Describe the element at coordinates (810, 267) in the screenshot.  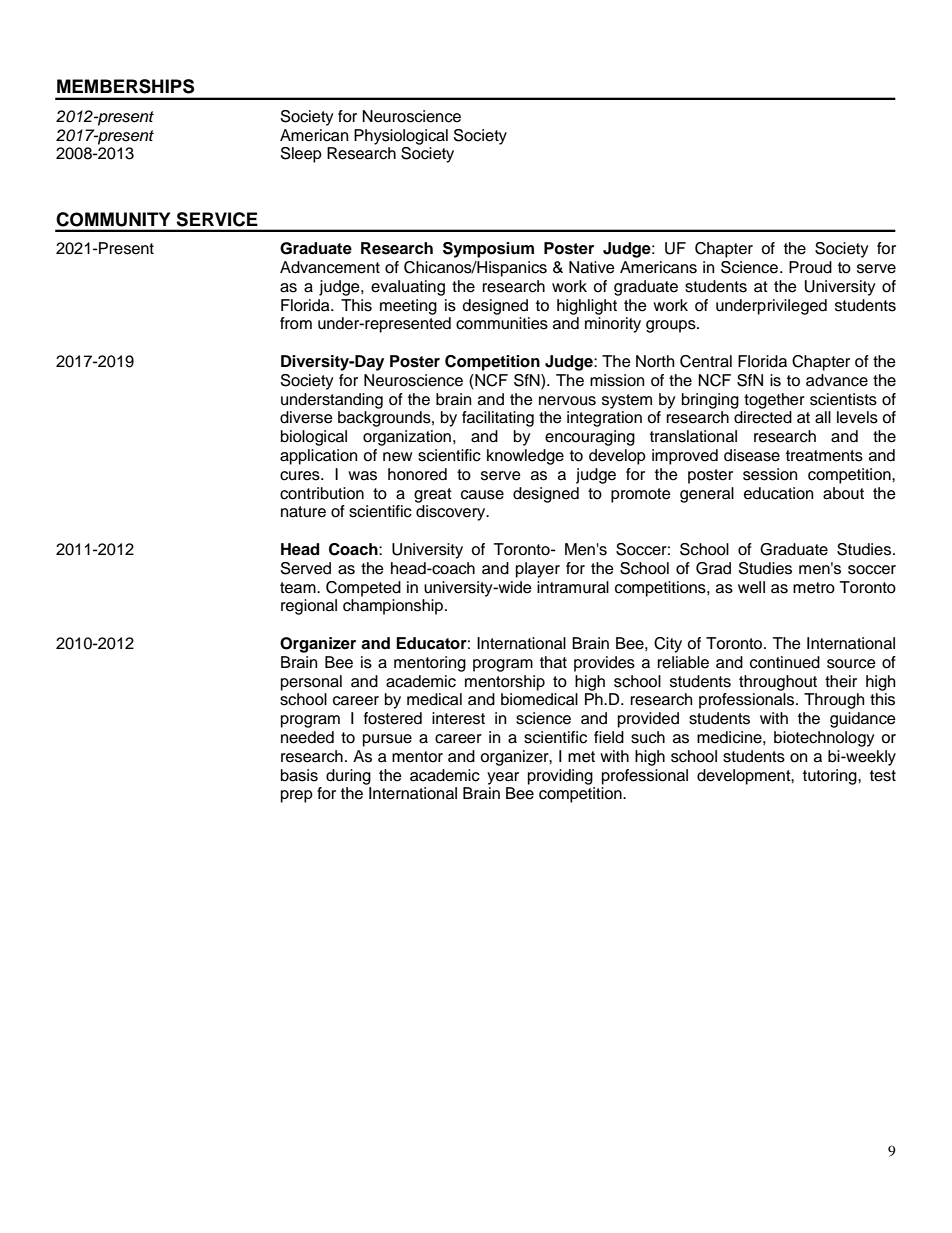
I see `Proud` at that location.
